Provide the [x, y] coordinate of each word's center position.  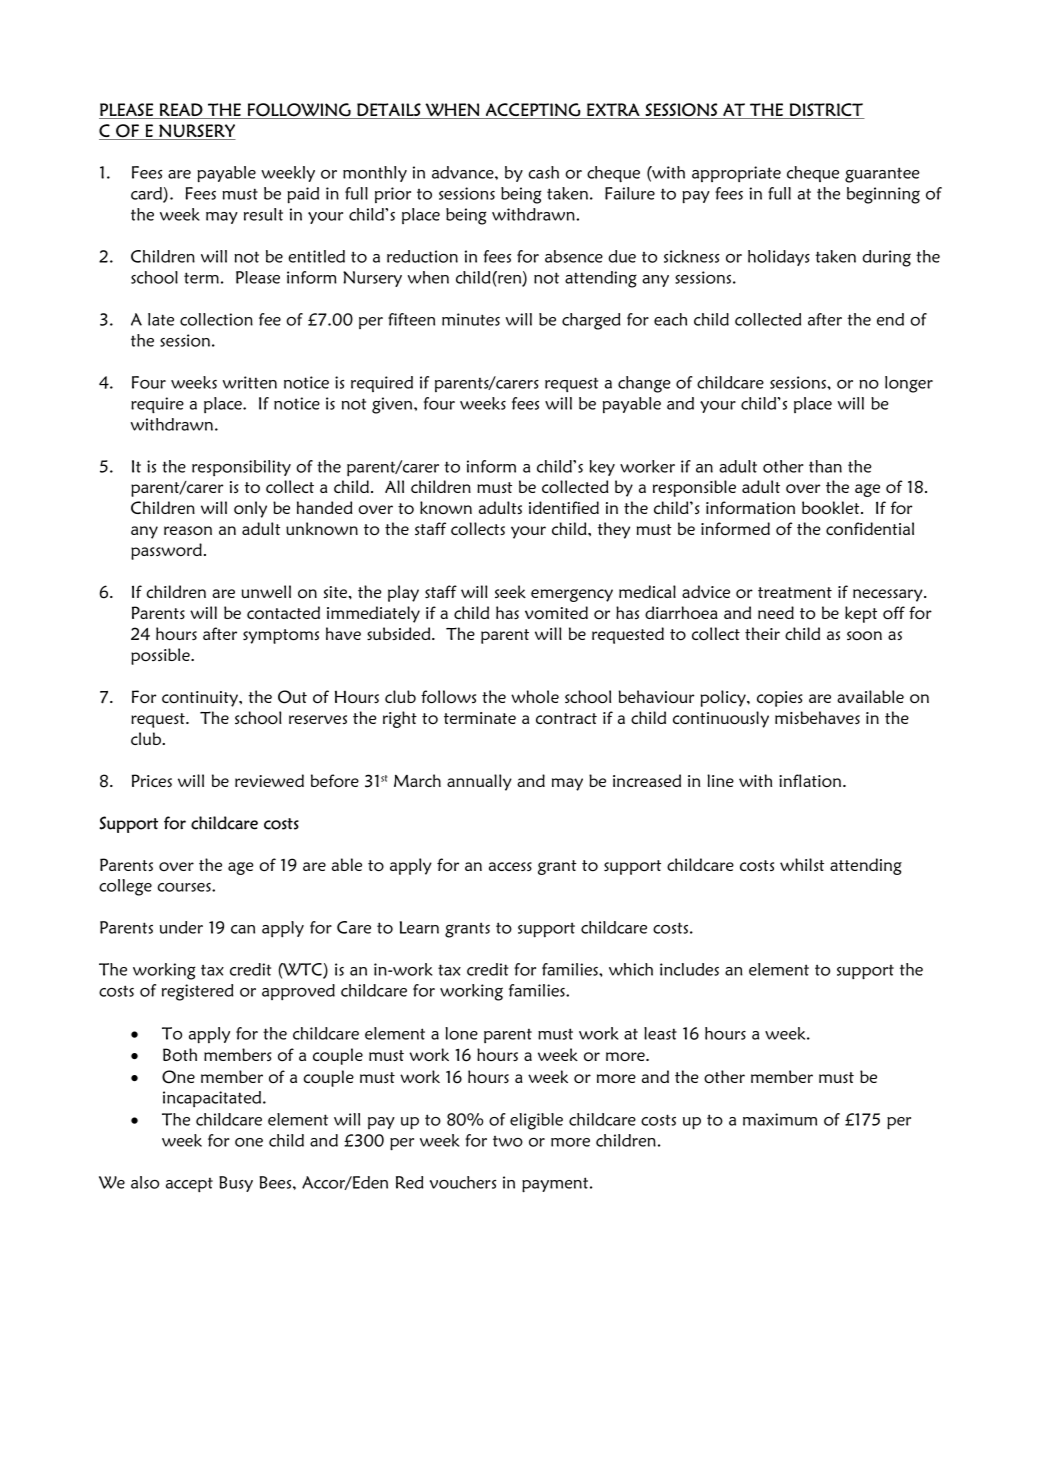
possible [161, 656]
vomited [556, 612]
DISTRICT [826, 109]
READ [181, 109]
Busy [236, 1184]
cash [543, 172]
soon [864, 635]
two [508, 1141]
